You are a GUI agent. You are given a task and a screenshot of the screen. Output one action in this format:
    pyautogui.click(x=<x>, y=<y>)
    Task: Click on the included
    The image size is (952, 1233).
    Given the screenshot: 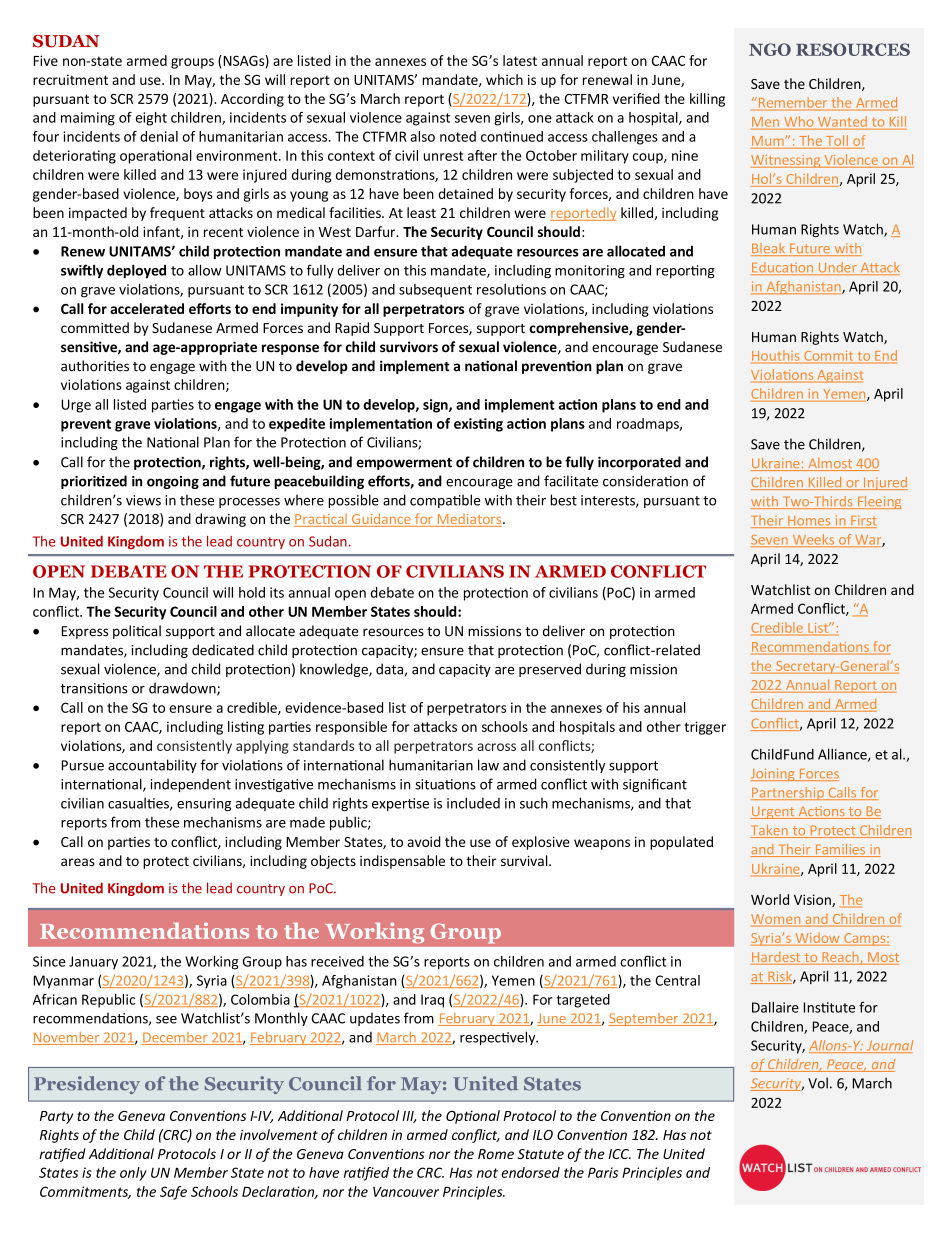 What is the action you would take?
    pyautogui.click(x=473, y=803)
